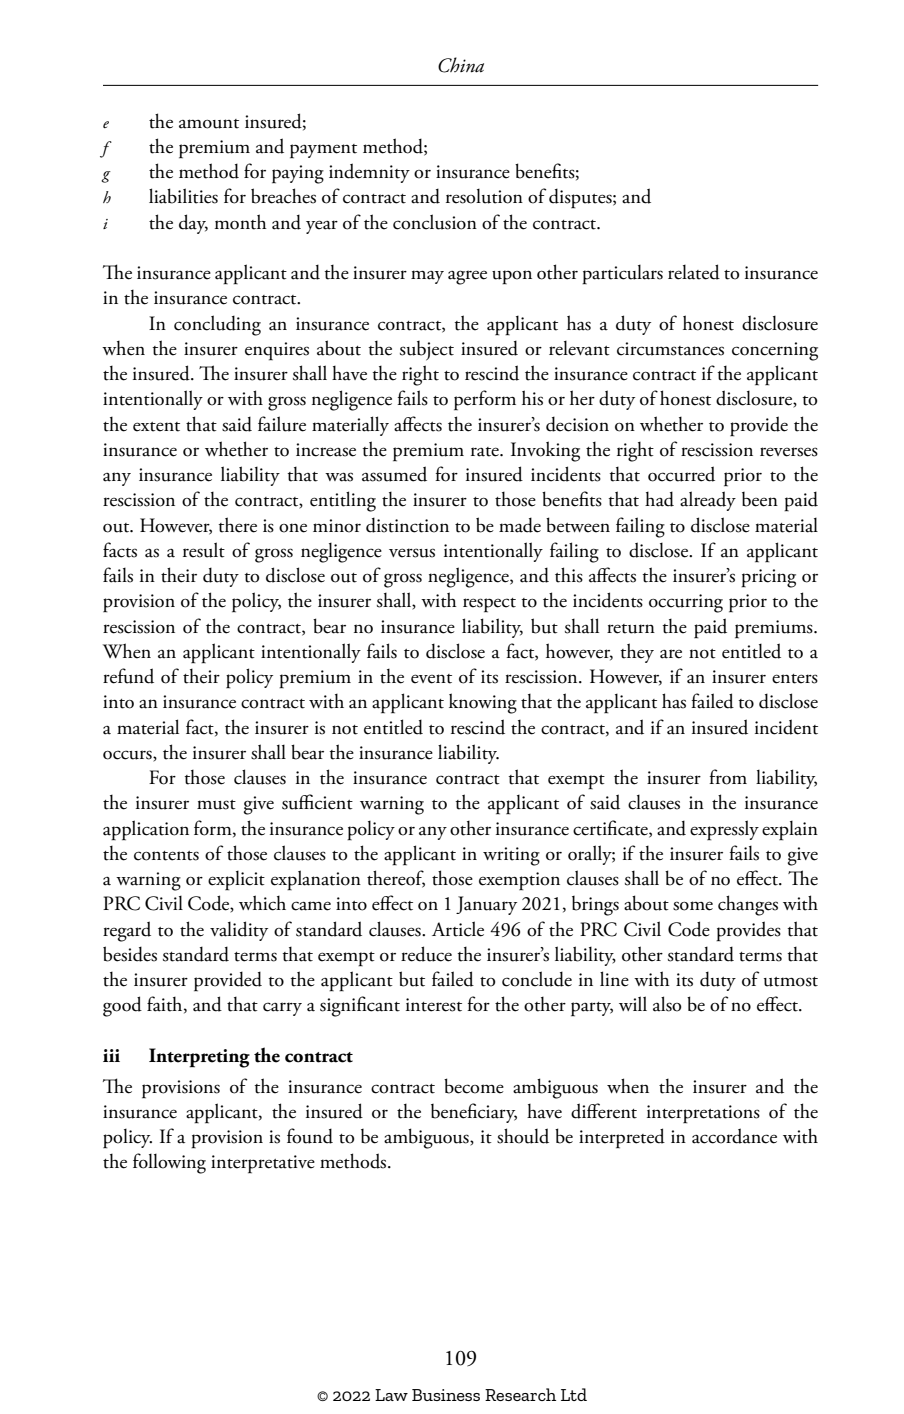 The height and width of the document is (1414, 904). What do you see at coordinates (681, 474) in the document?
I see `occurred` at bounding box center [681, 474].
